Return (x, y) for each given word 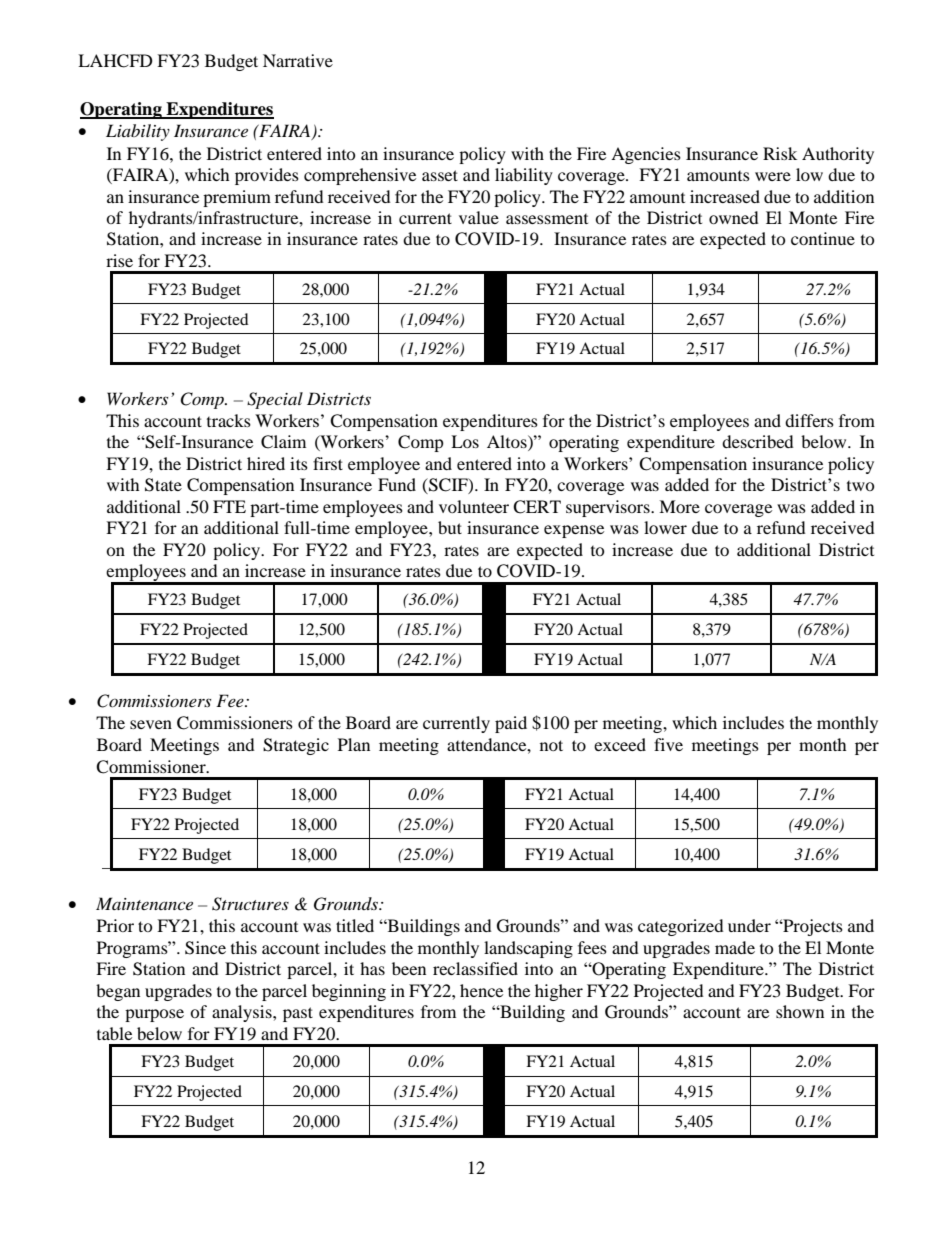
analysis (243, 1013)
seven (151, 724)
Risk (780, 153)
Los (465, 441)
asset (440, 175)
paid (511, 724)
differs (809, 420)
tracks (229, 420)
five (668, 744)
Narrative (298, 60)
